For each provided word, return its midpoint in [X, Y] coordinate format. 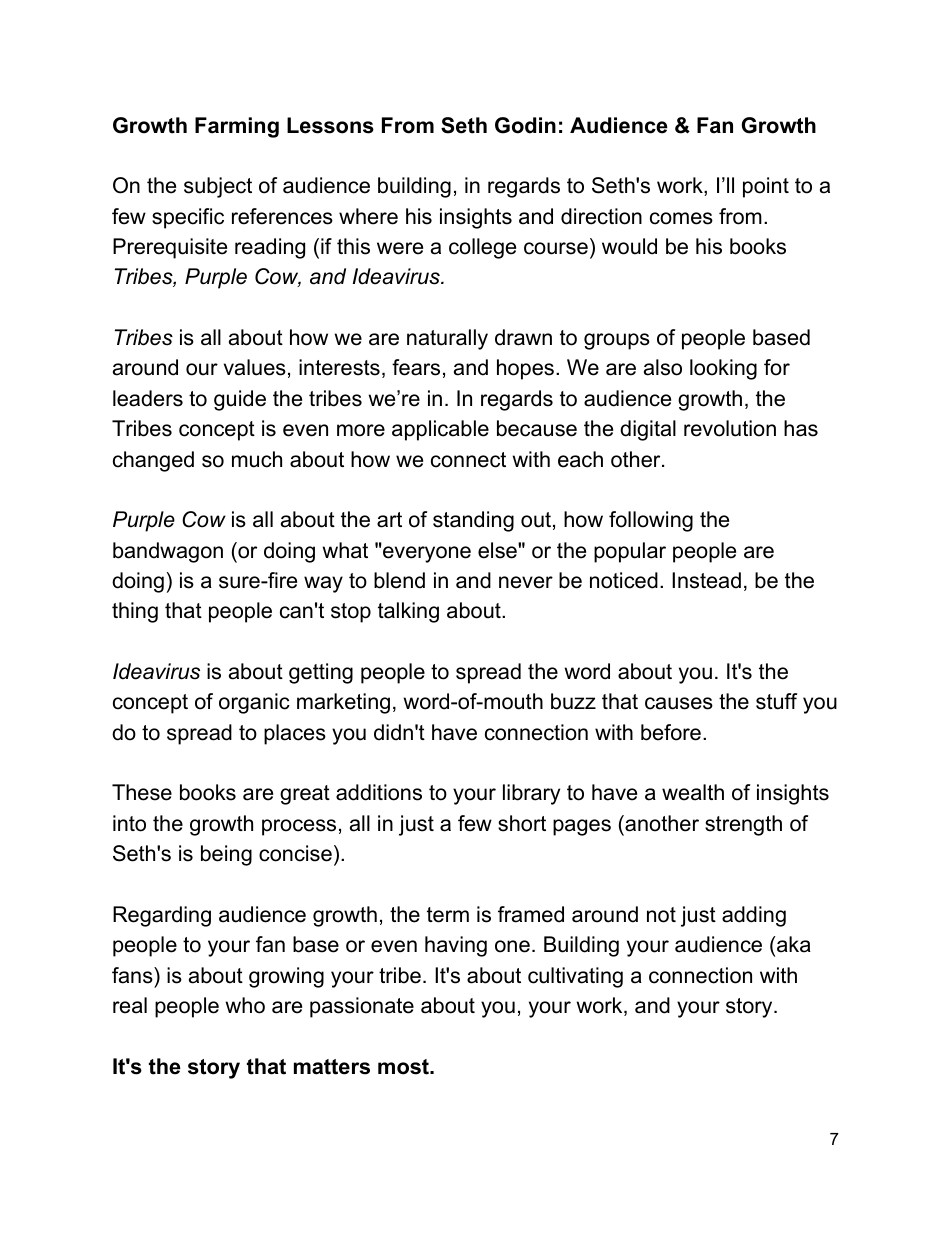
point [766, 187]
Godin [525, 125]
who [245, 1005]
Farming [237, 127]
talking [408, 612]
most [404, 1067]
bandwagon [168, 552]
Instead [706, 580]
